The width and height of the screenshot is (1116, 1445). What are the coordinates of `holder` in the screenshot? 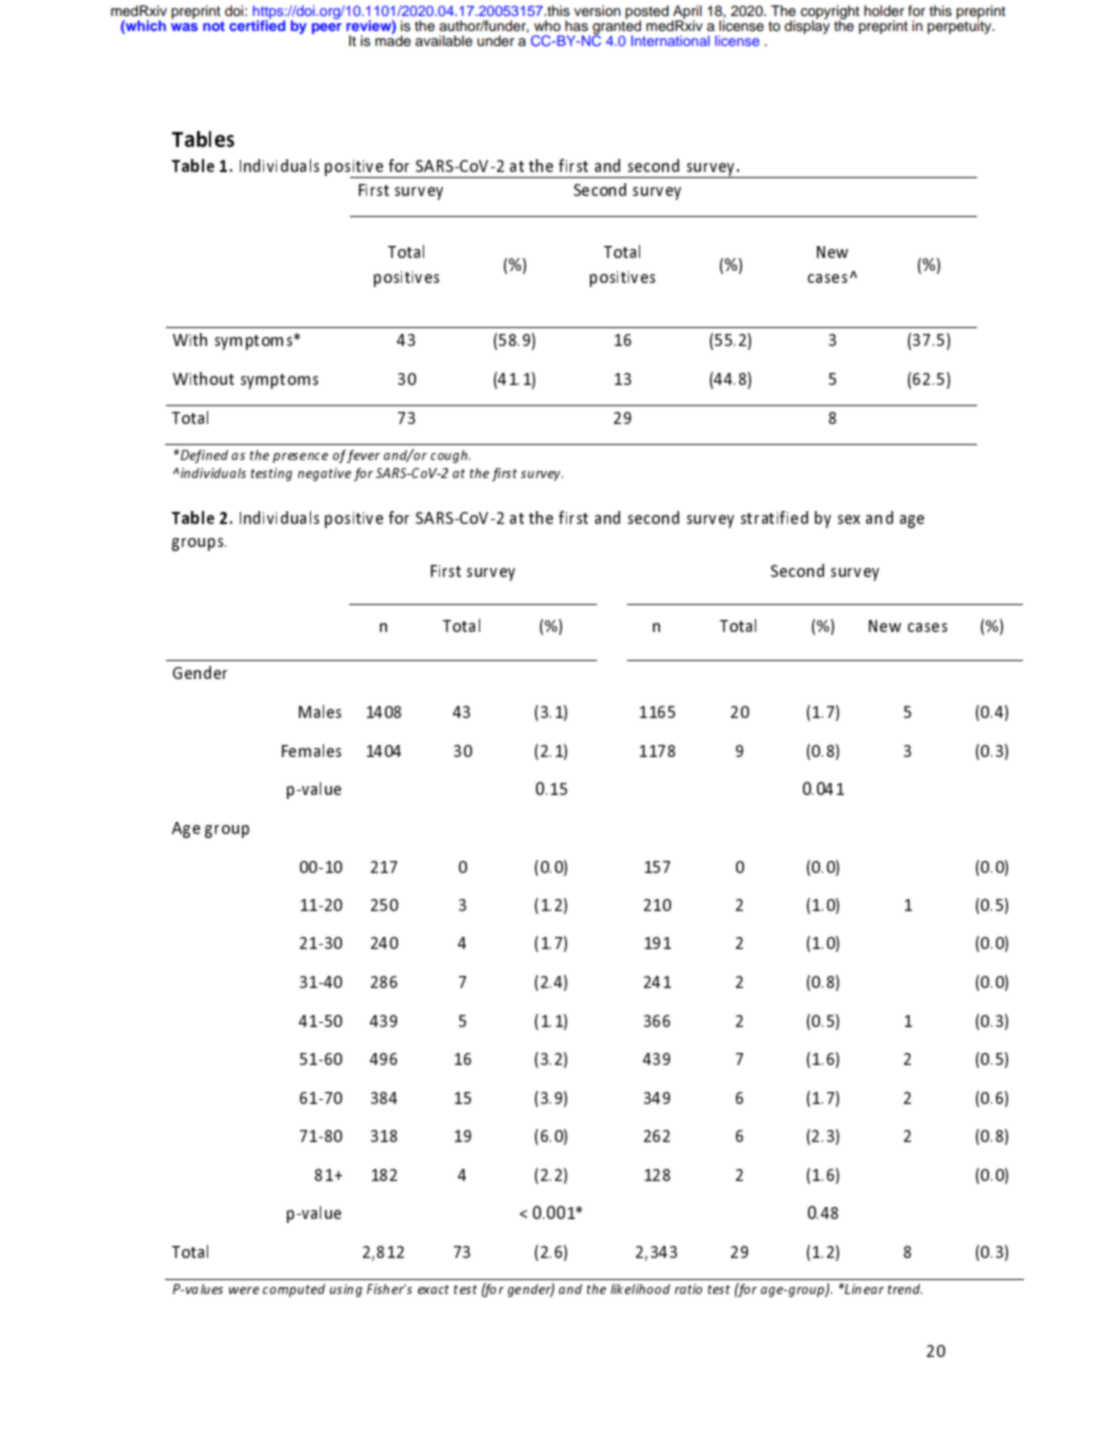 It's located at (884, 11).
